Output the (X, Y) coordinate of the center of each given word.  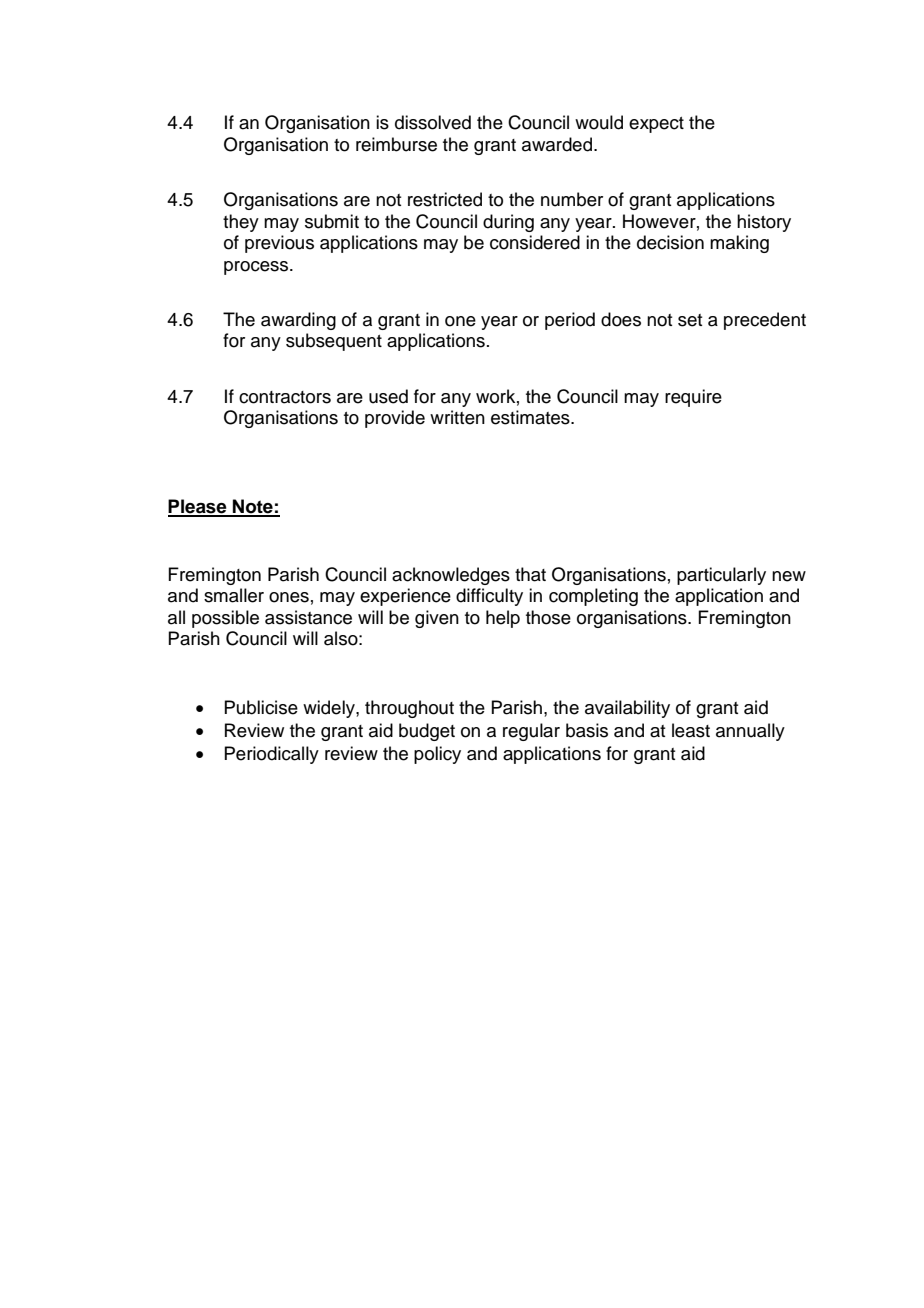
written (457, 417)
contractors (285, 397)
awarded (557, 144)
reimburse (396, 144)
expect (656, 125)
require (693, 398)
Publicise (261, 707)
